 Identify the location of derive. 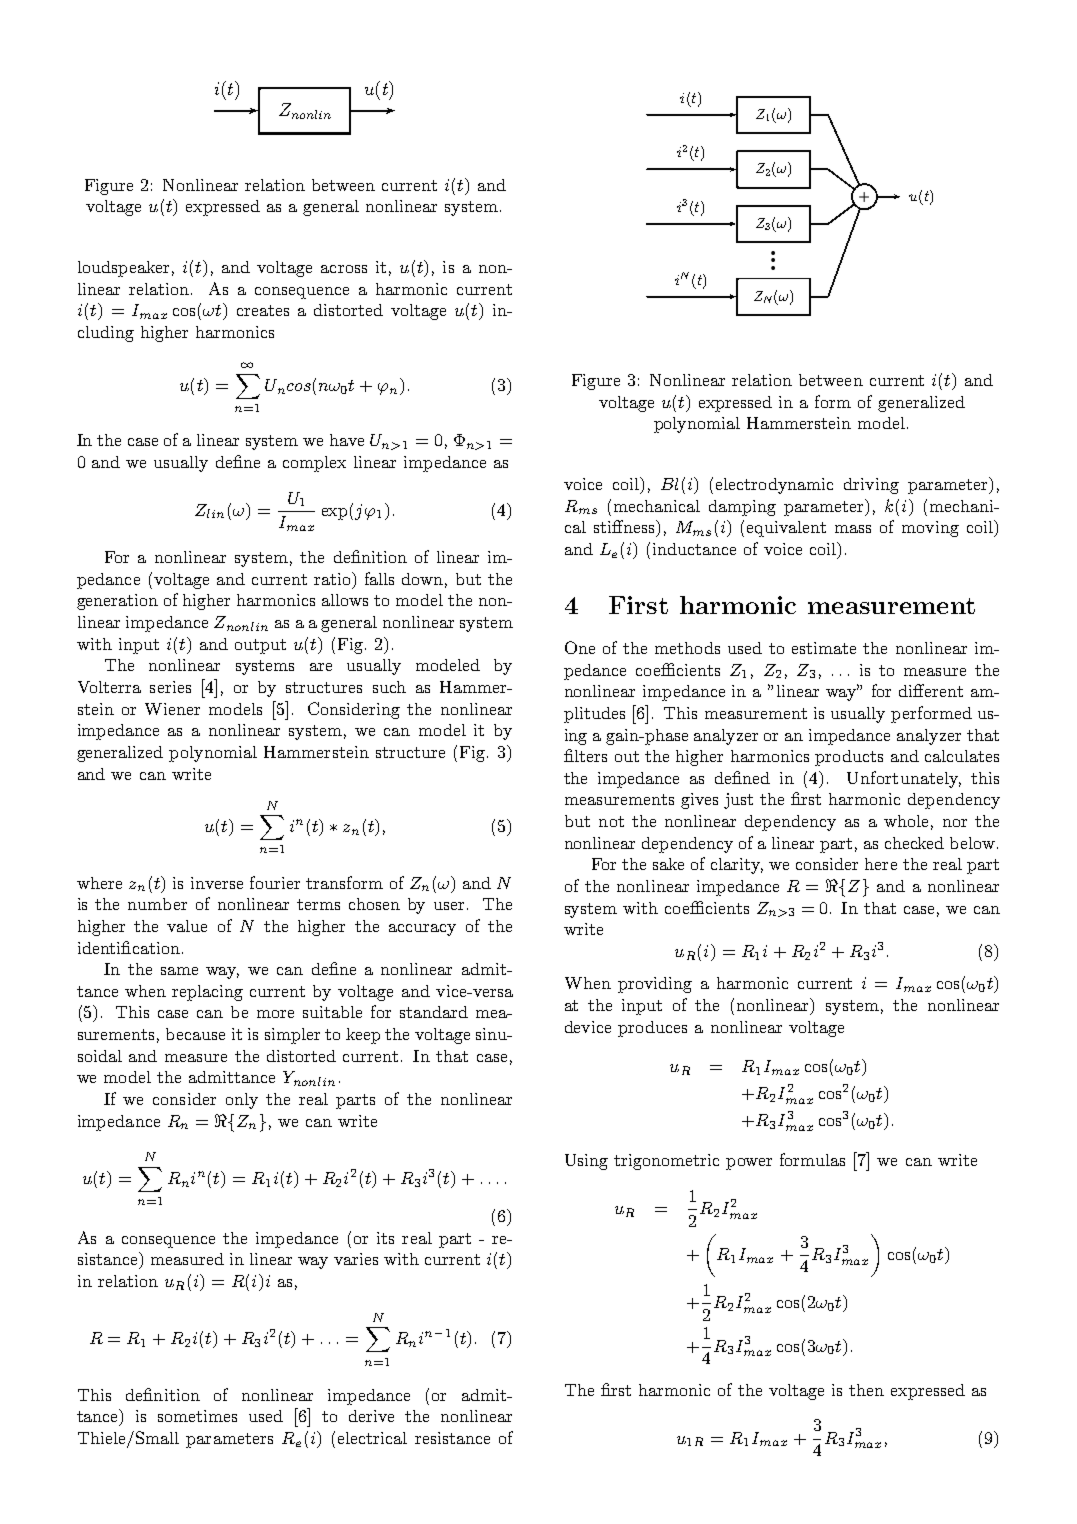
(371, 1416).
